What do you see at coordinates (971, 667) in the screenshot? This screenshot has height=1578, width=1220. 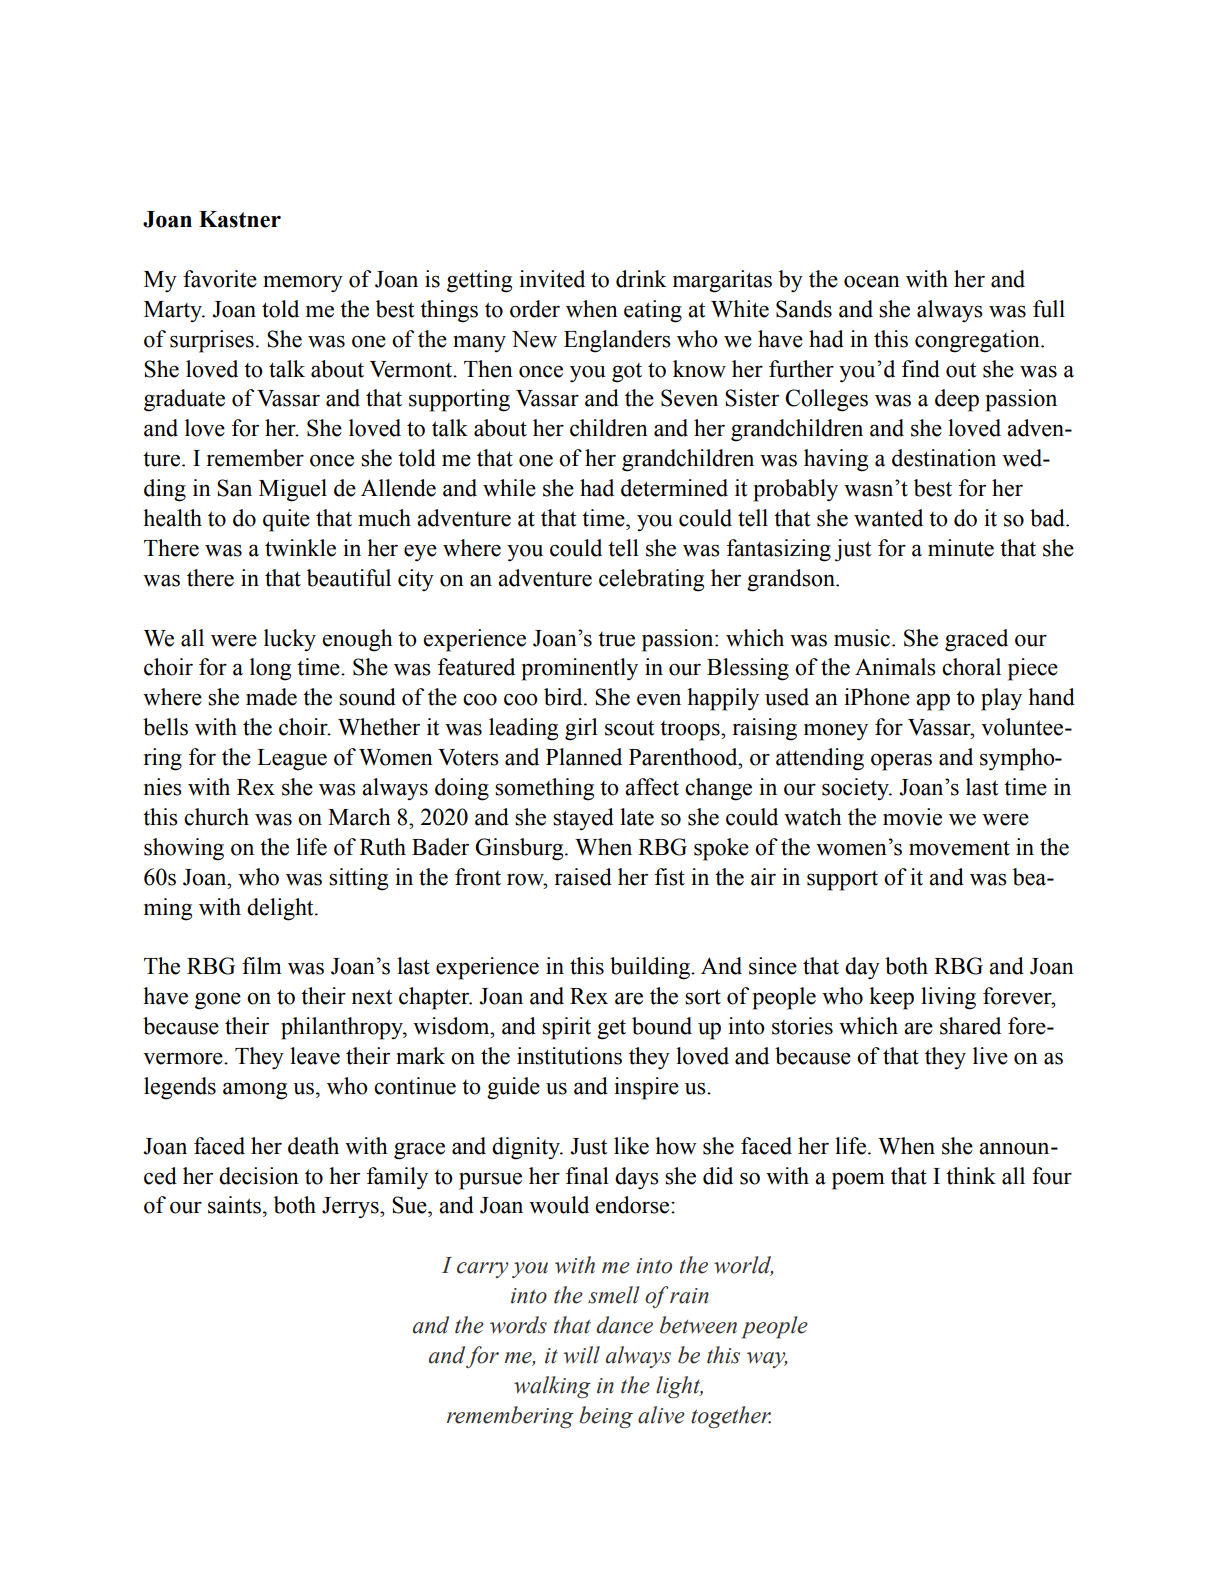 I see `choral` at bounding box center [971, 667].
